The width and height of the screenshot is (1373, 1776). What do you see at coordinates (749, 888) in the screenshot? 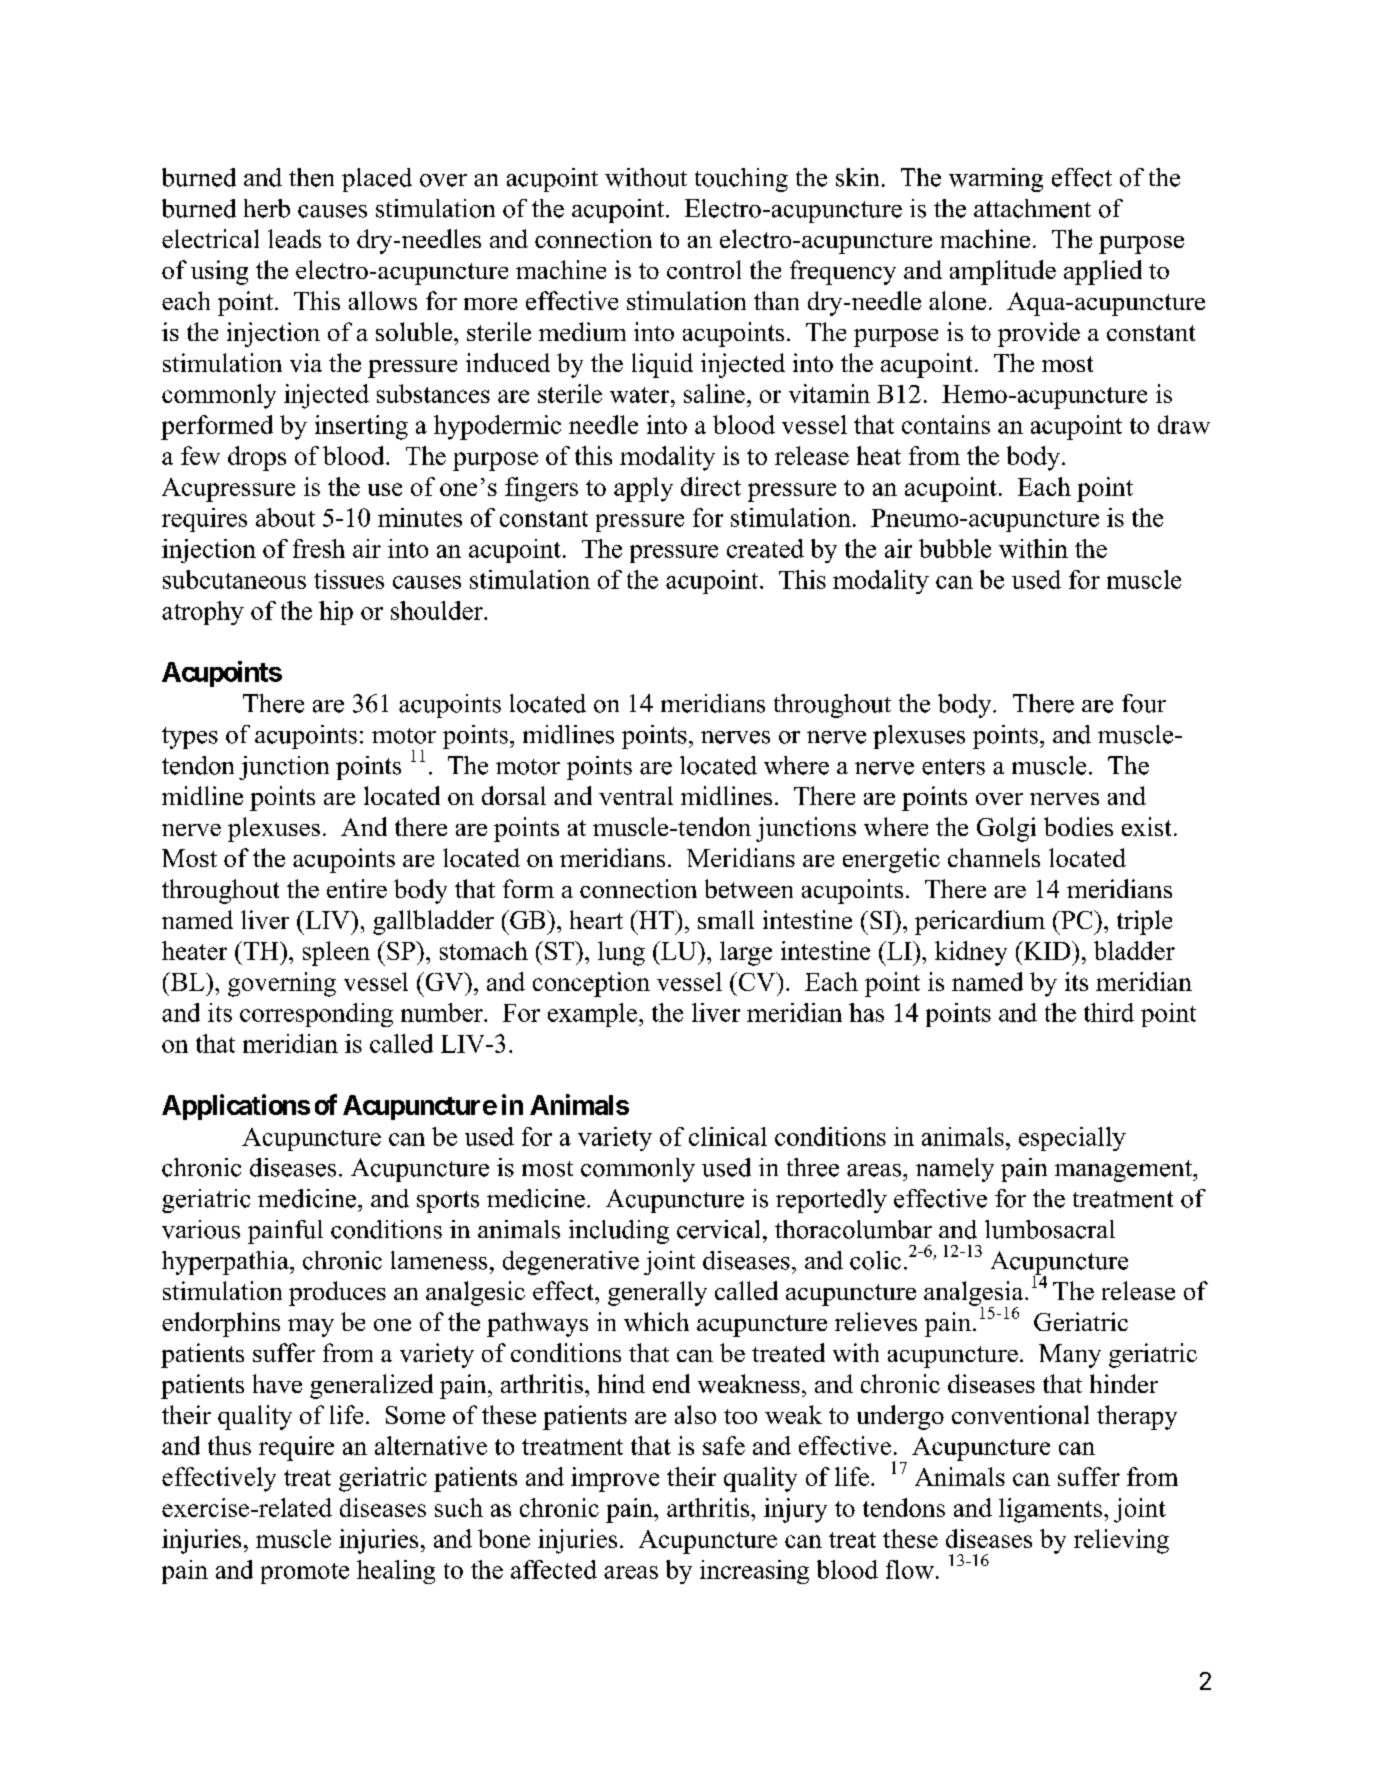
I see `between` at bounding box center [749, 888].
